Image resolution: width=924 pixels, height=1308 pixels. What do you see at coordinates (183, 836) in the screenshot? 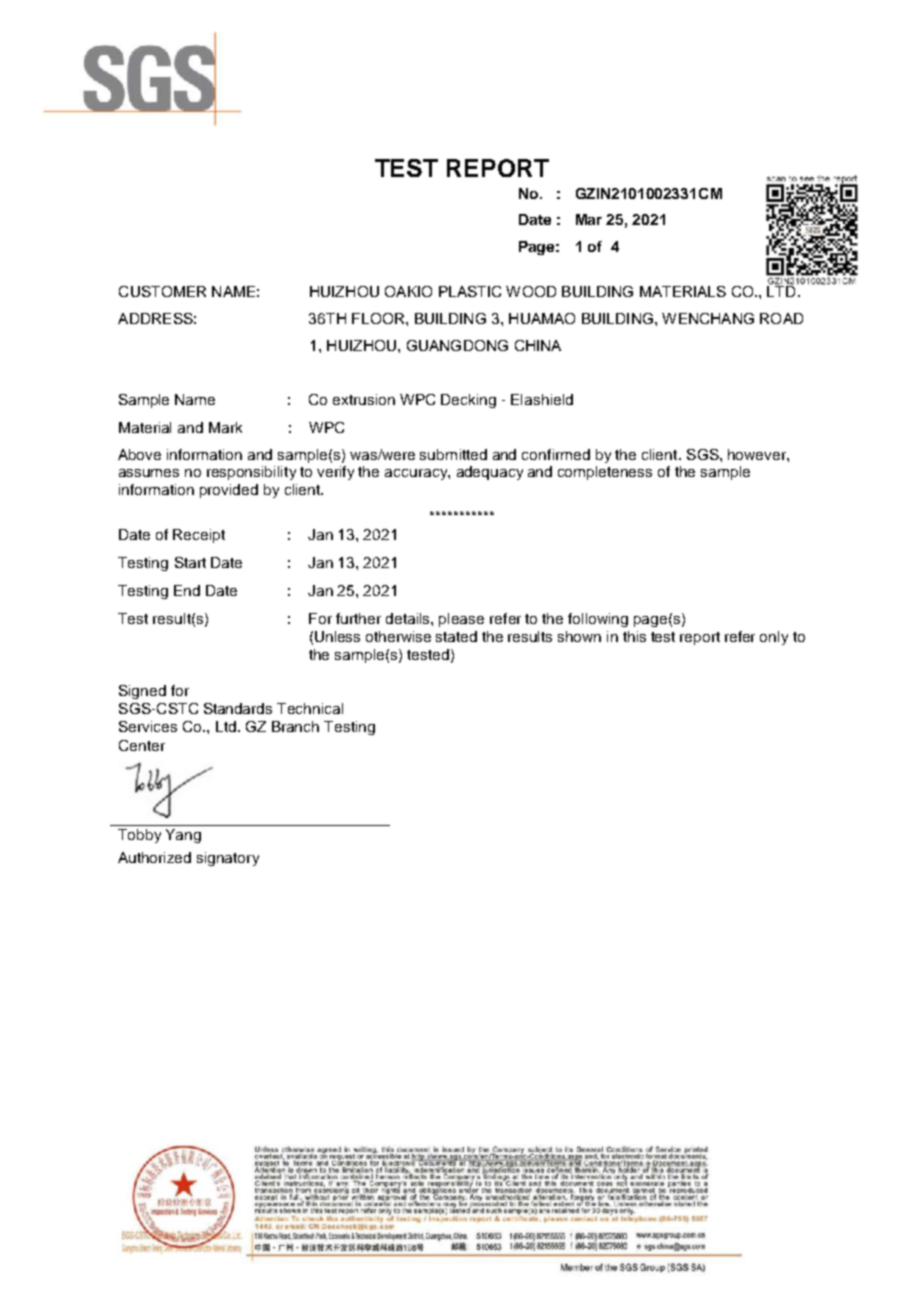
I see `Yang` at bounding box center [183, 836].
